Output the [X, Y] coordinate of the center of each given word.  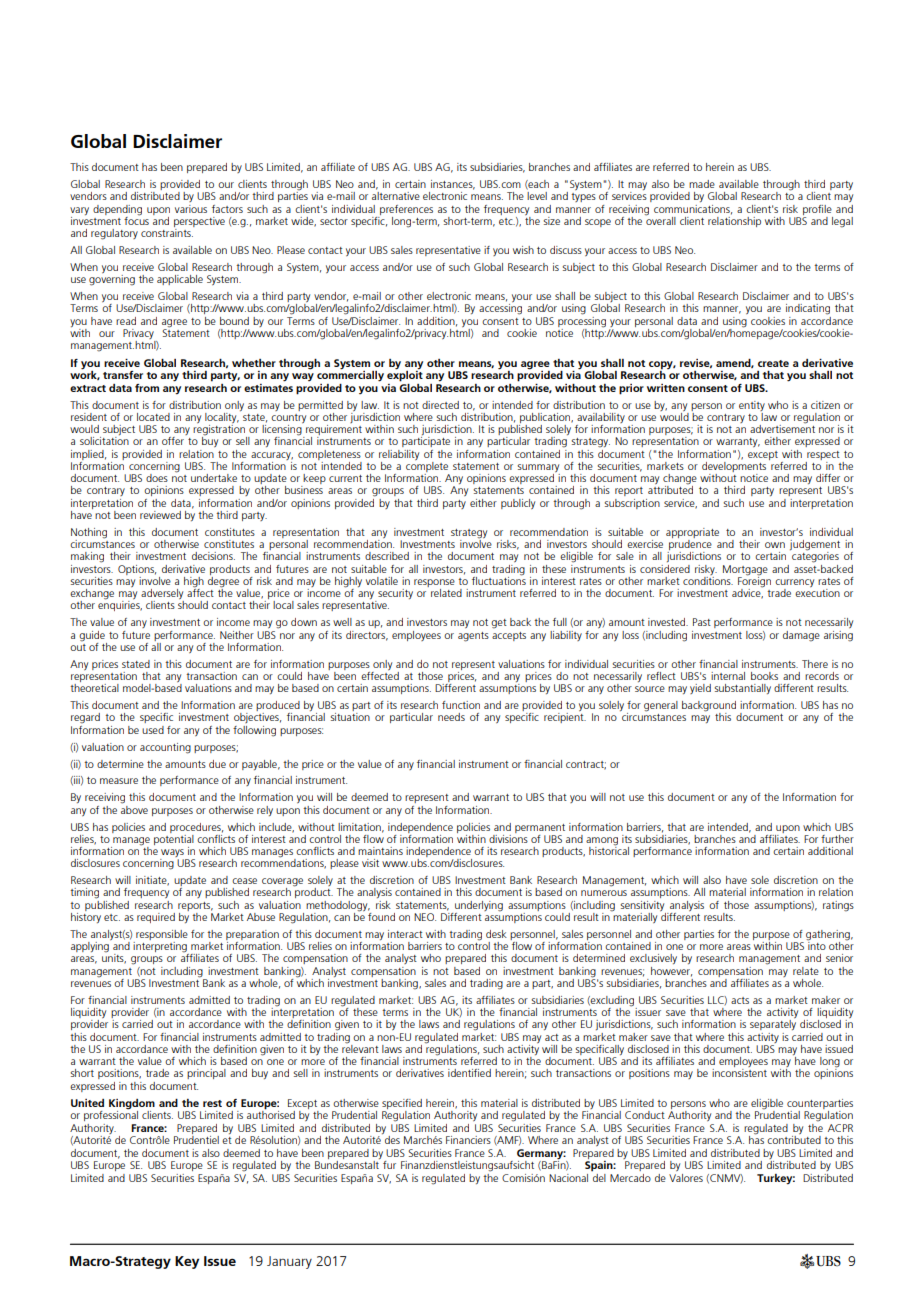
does [157, 478]
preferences [406, 210]
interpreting [161, 948]
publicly [518, 504]
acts [740, 1000]
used [153, 730]
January [289, 1262]
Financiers [468, 1140]
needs [451, 717]
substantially [742, 689]
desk [496, 934]
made [702, 184]
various [191, 209]
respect [823, 455]
